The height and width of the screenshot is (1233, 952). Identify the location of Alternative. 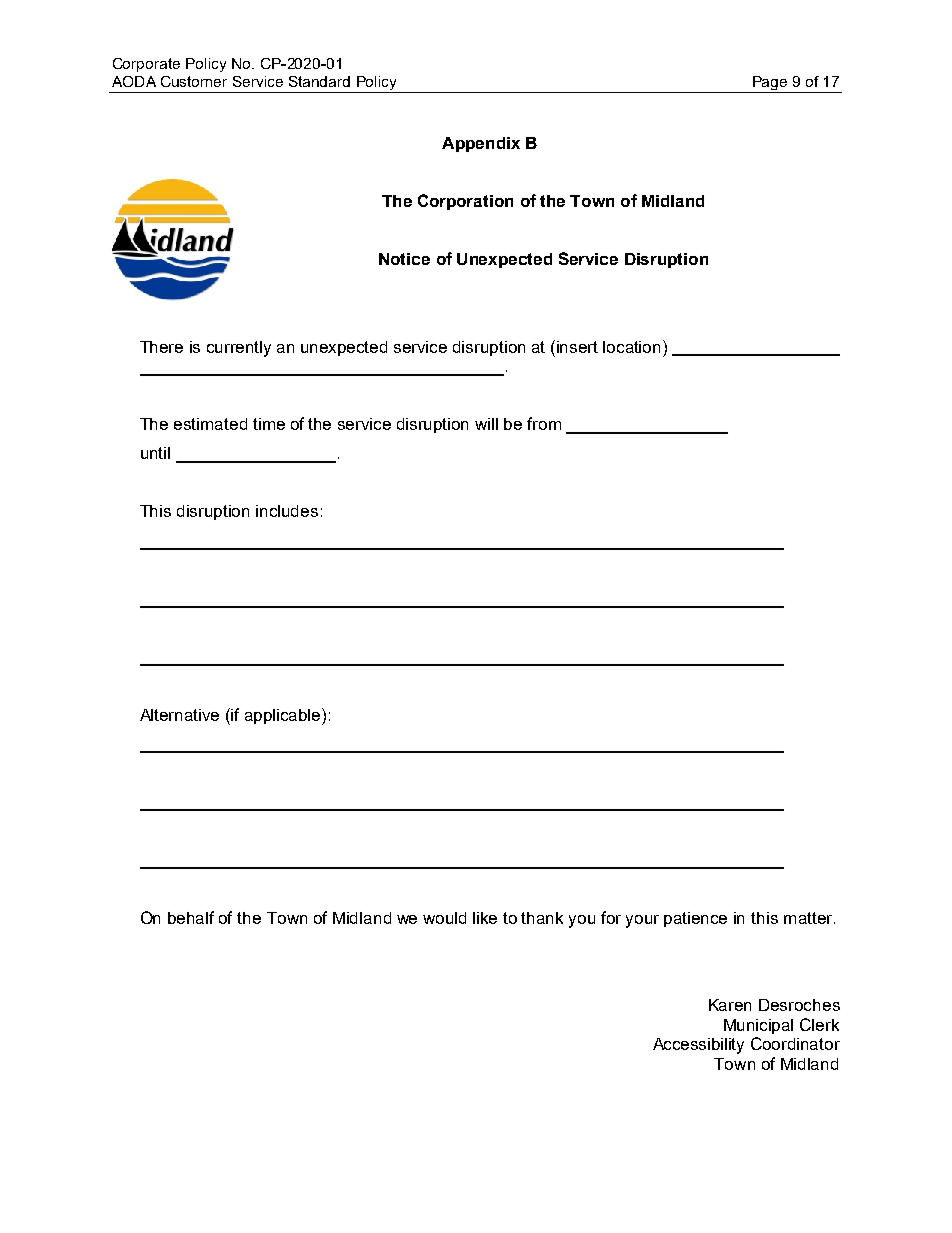
(179, 715).
